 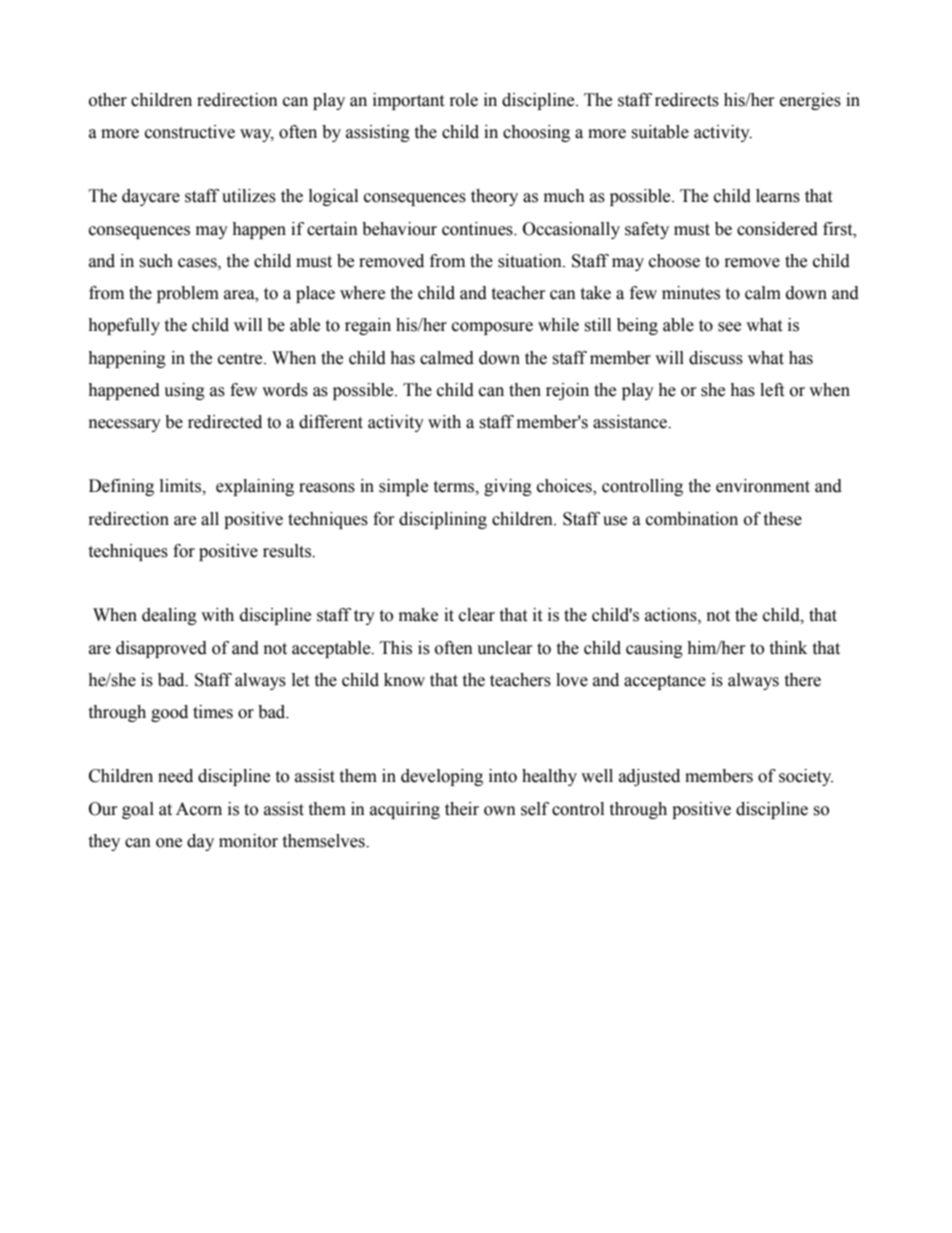 I want to click on energies, so click(x=810, y=101).
